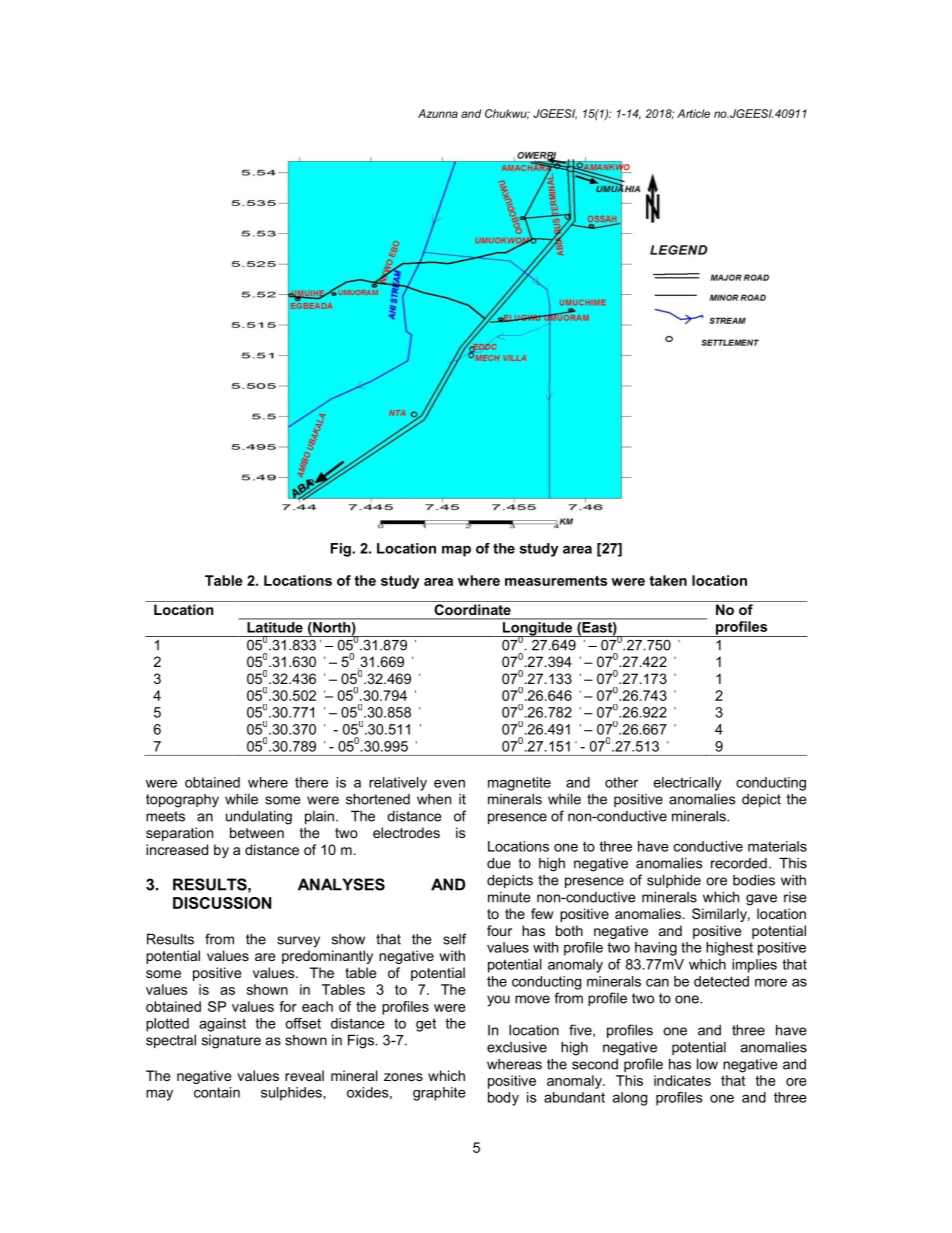 The height and width of the page is (1233, 952). Describe the element at coordinates (777, 846) in the page. I see `materials` at that location.
